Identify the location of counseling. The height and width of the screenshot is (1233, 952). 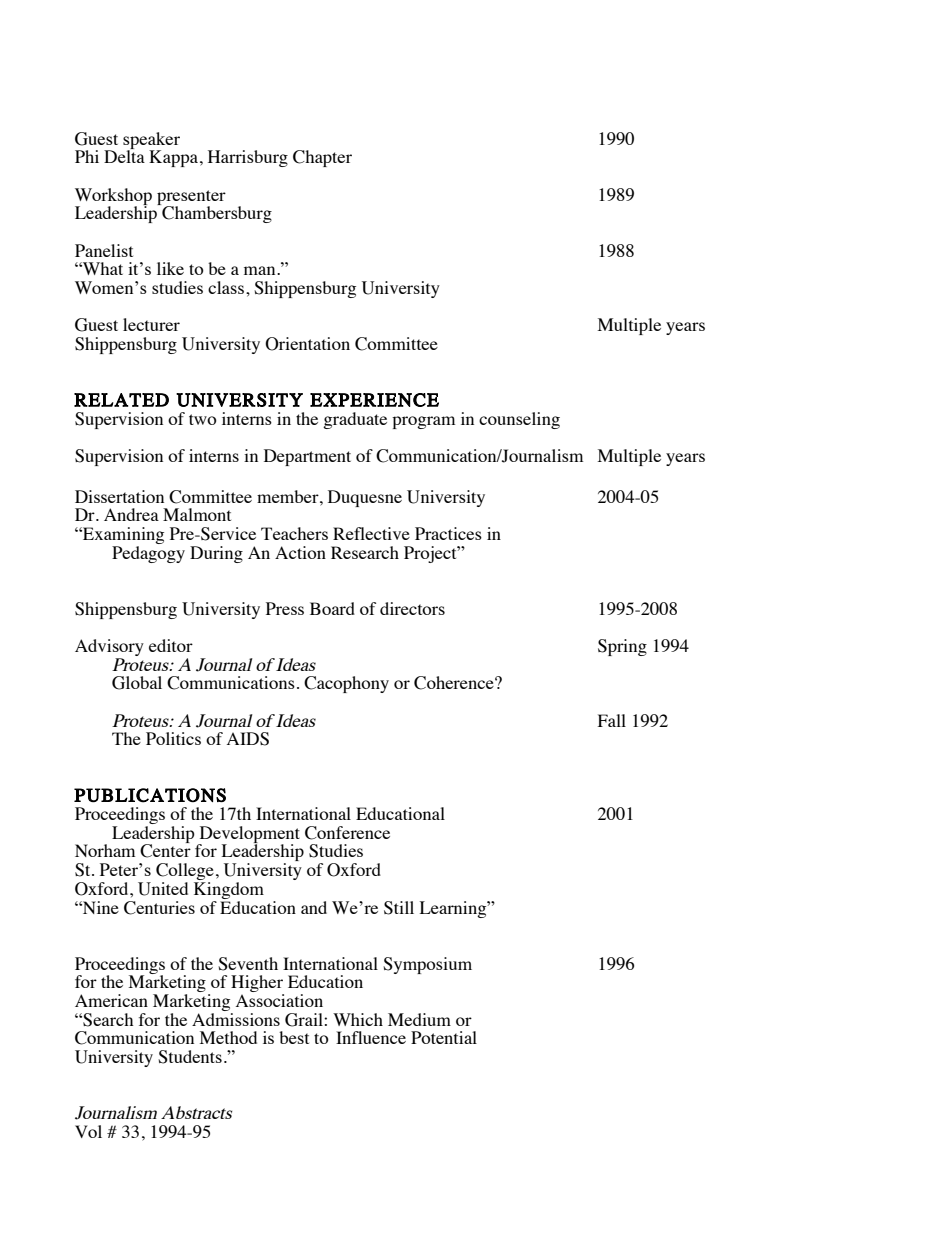
(519, 420).
